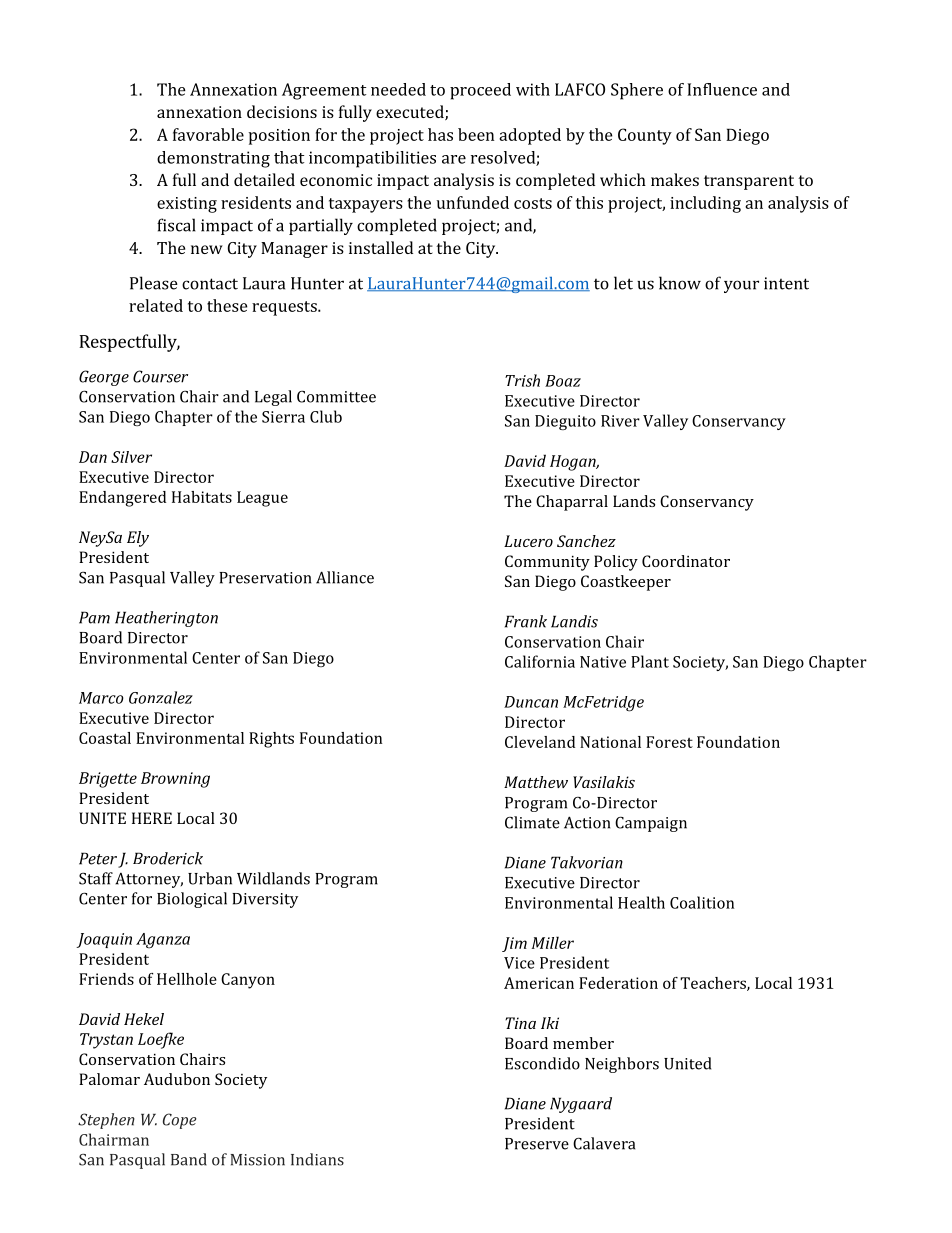 This screenshot has width=952, height=1233. Describe the element at coordinates (175, 780) in the screenshot. I see `Browning` at that location.
